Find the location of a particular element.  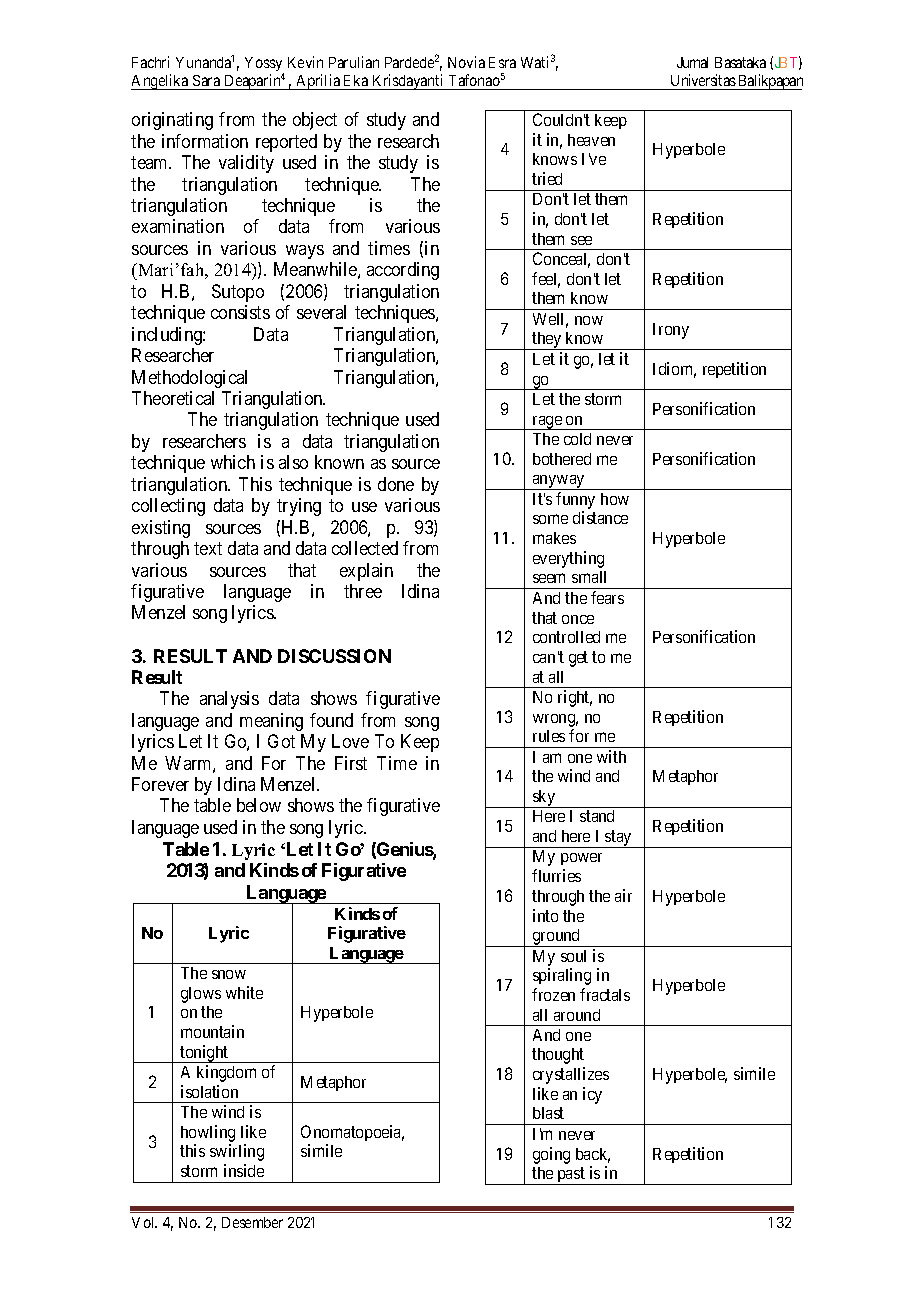

done is located at coordinates (396, 484).
